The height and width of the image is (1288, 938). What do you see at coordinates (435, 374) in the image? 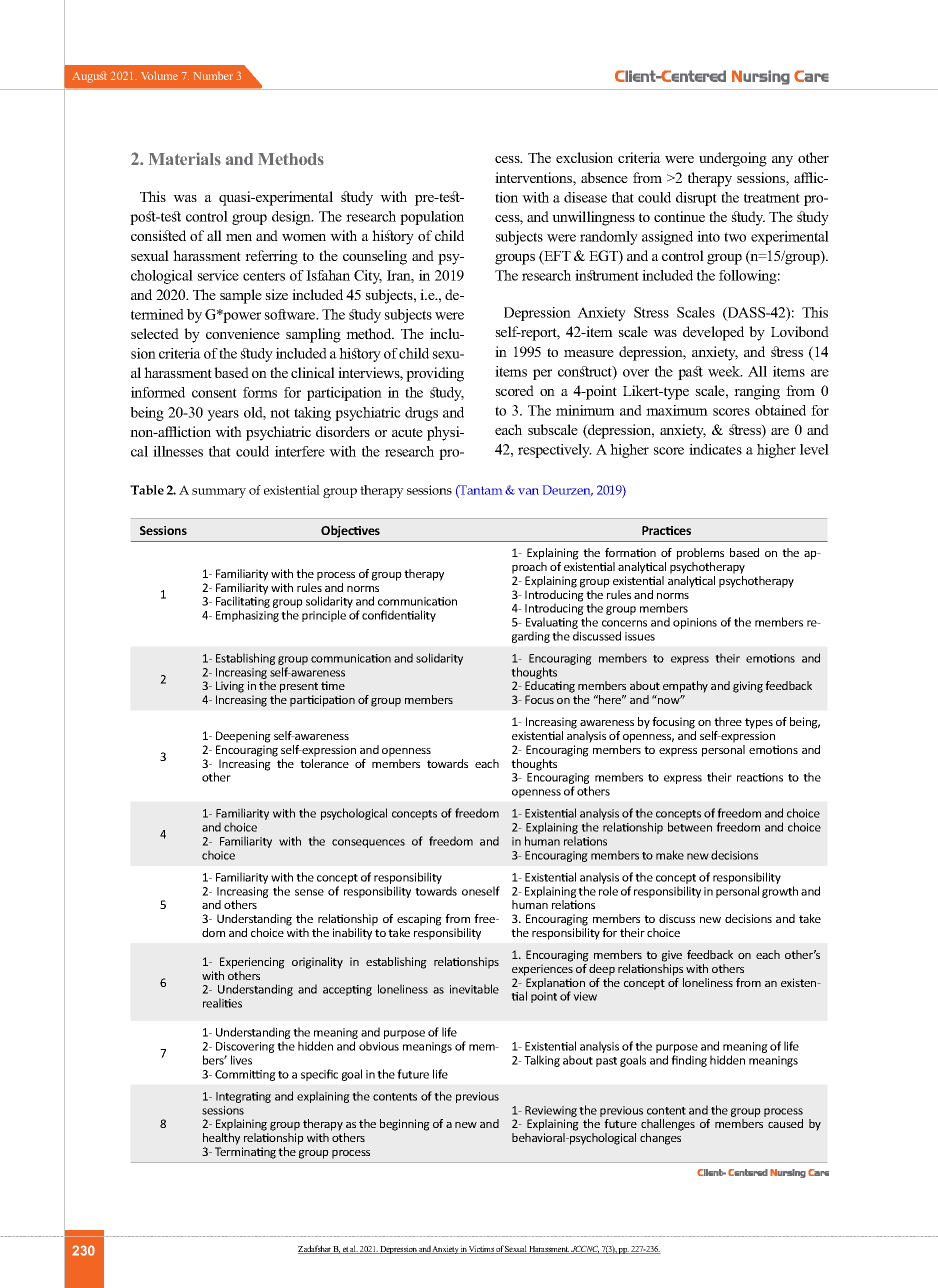
I see `providing` at bounding box center [435, 374].
